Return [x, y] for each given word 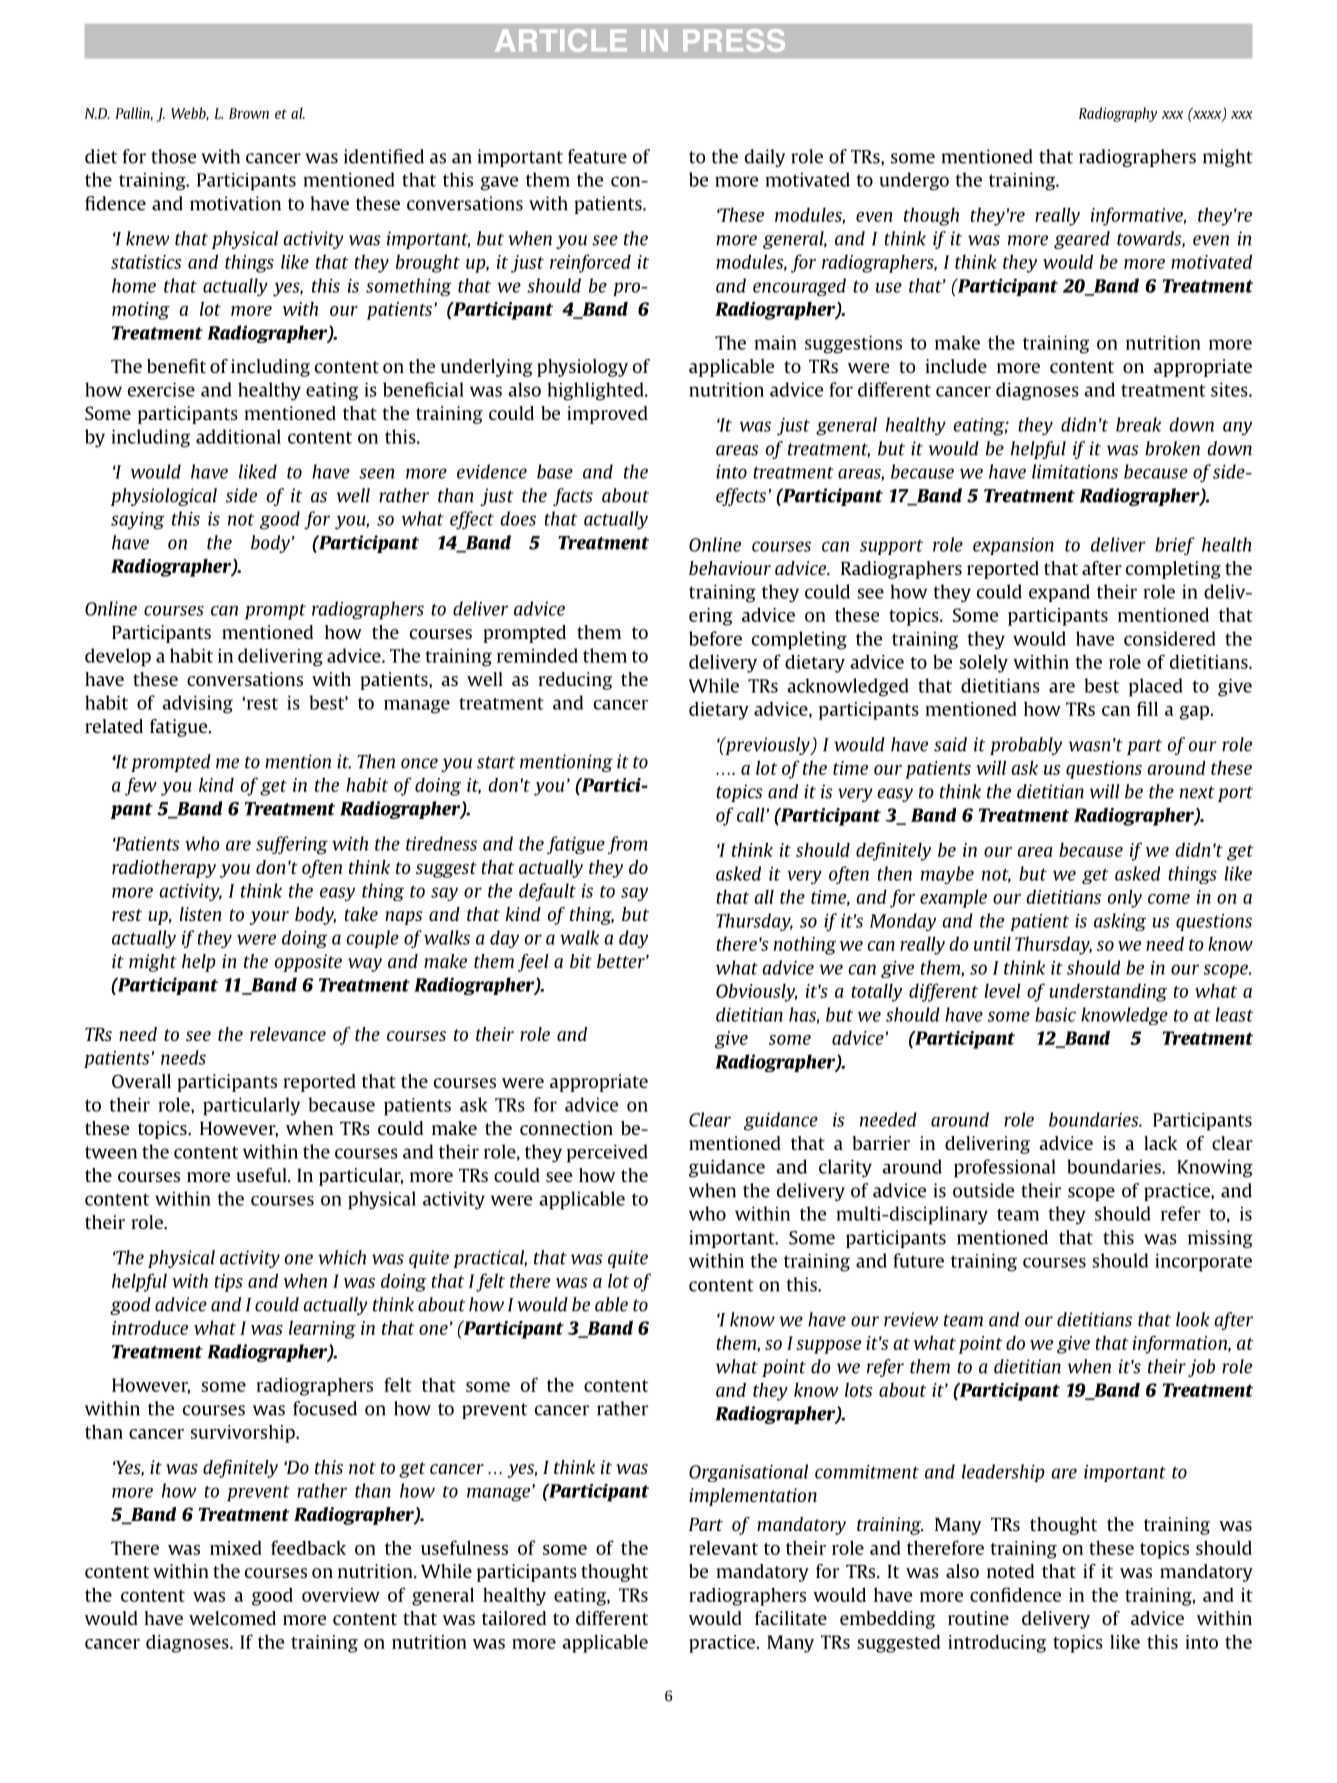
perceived [607, 1153]
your [269, 918]
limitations [1075, 471]
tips [229, 1283]
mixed [235, 1548]
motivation [235, 203]
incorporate [1203, 1262]
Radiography [1118, 114]
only [1125, 898]
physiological [164, 497]
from [628, 845]
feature [597, 156]
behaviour [730, 568]
